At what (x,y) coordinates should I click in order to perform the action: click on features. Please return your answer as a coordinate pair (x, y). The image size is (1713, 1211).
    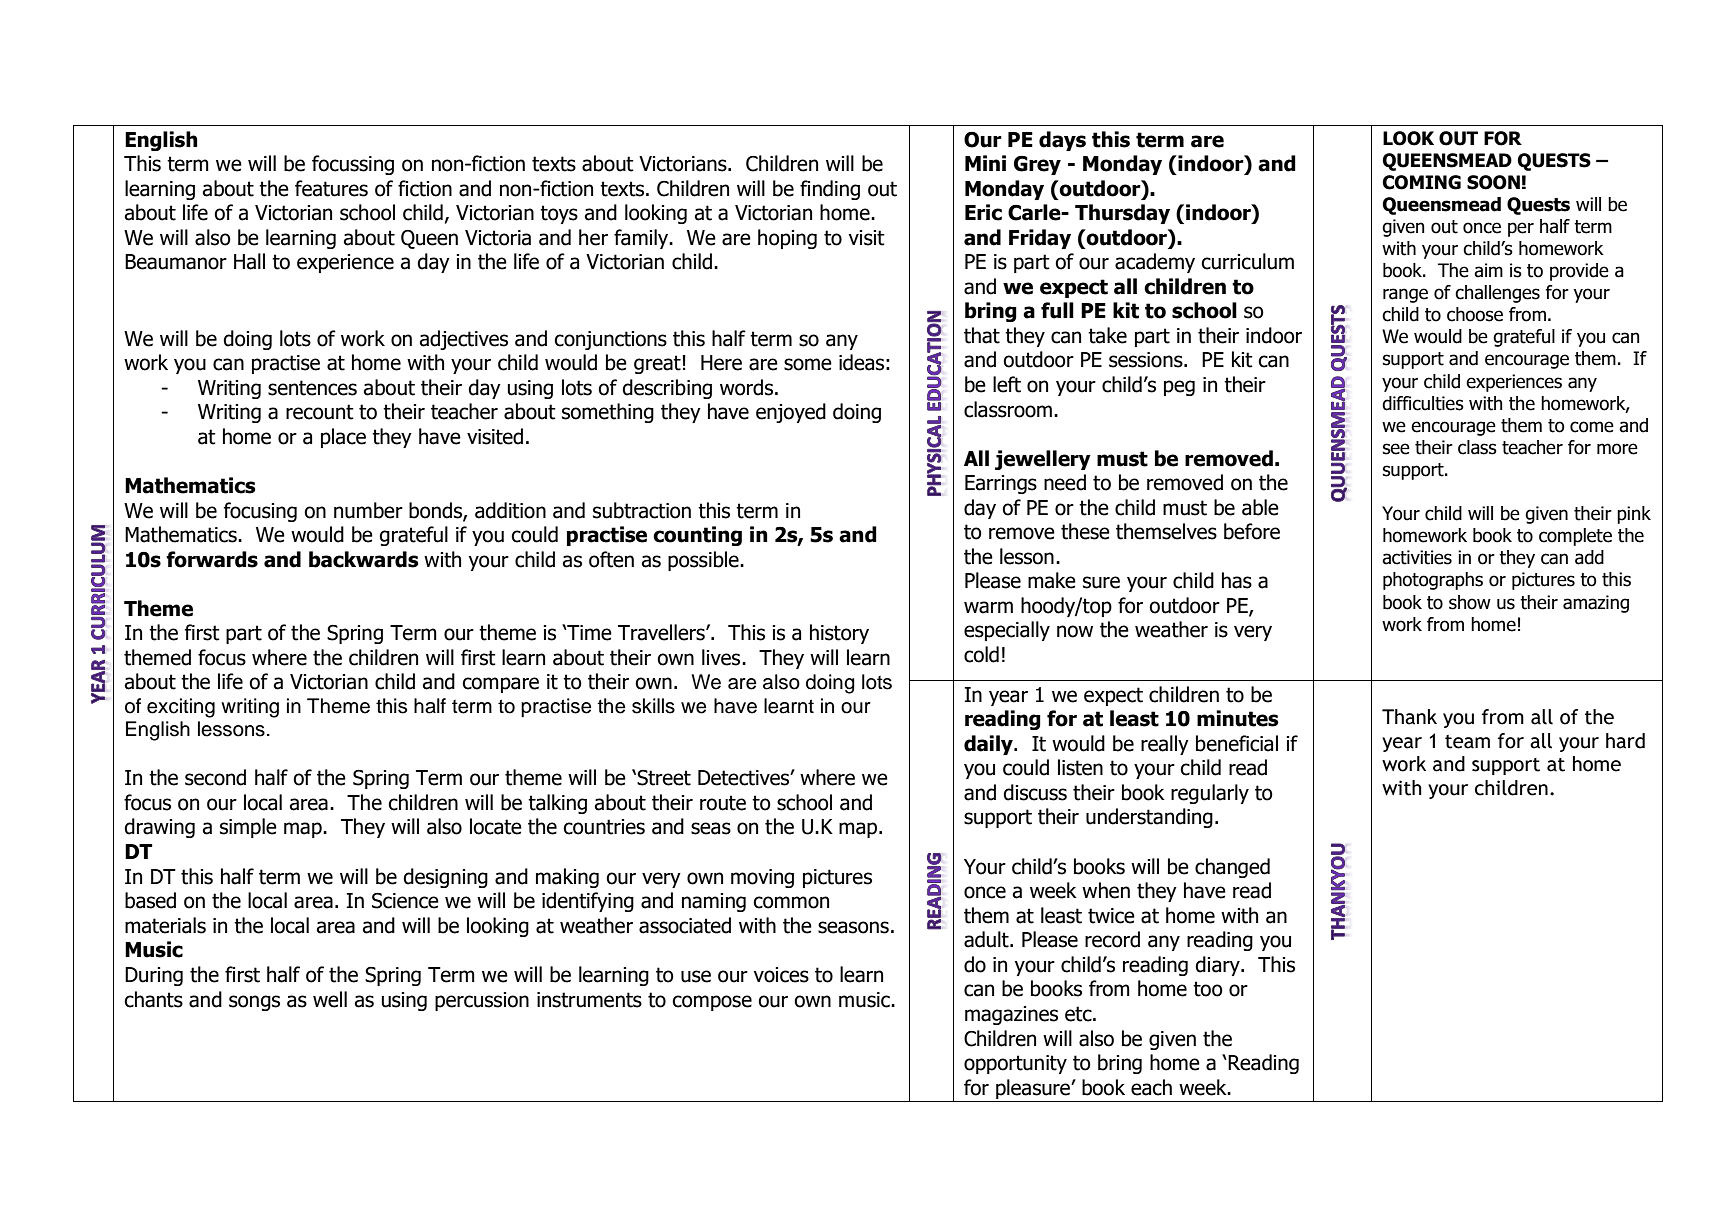
    Looking at the image, I should click on (331, 188).
